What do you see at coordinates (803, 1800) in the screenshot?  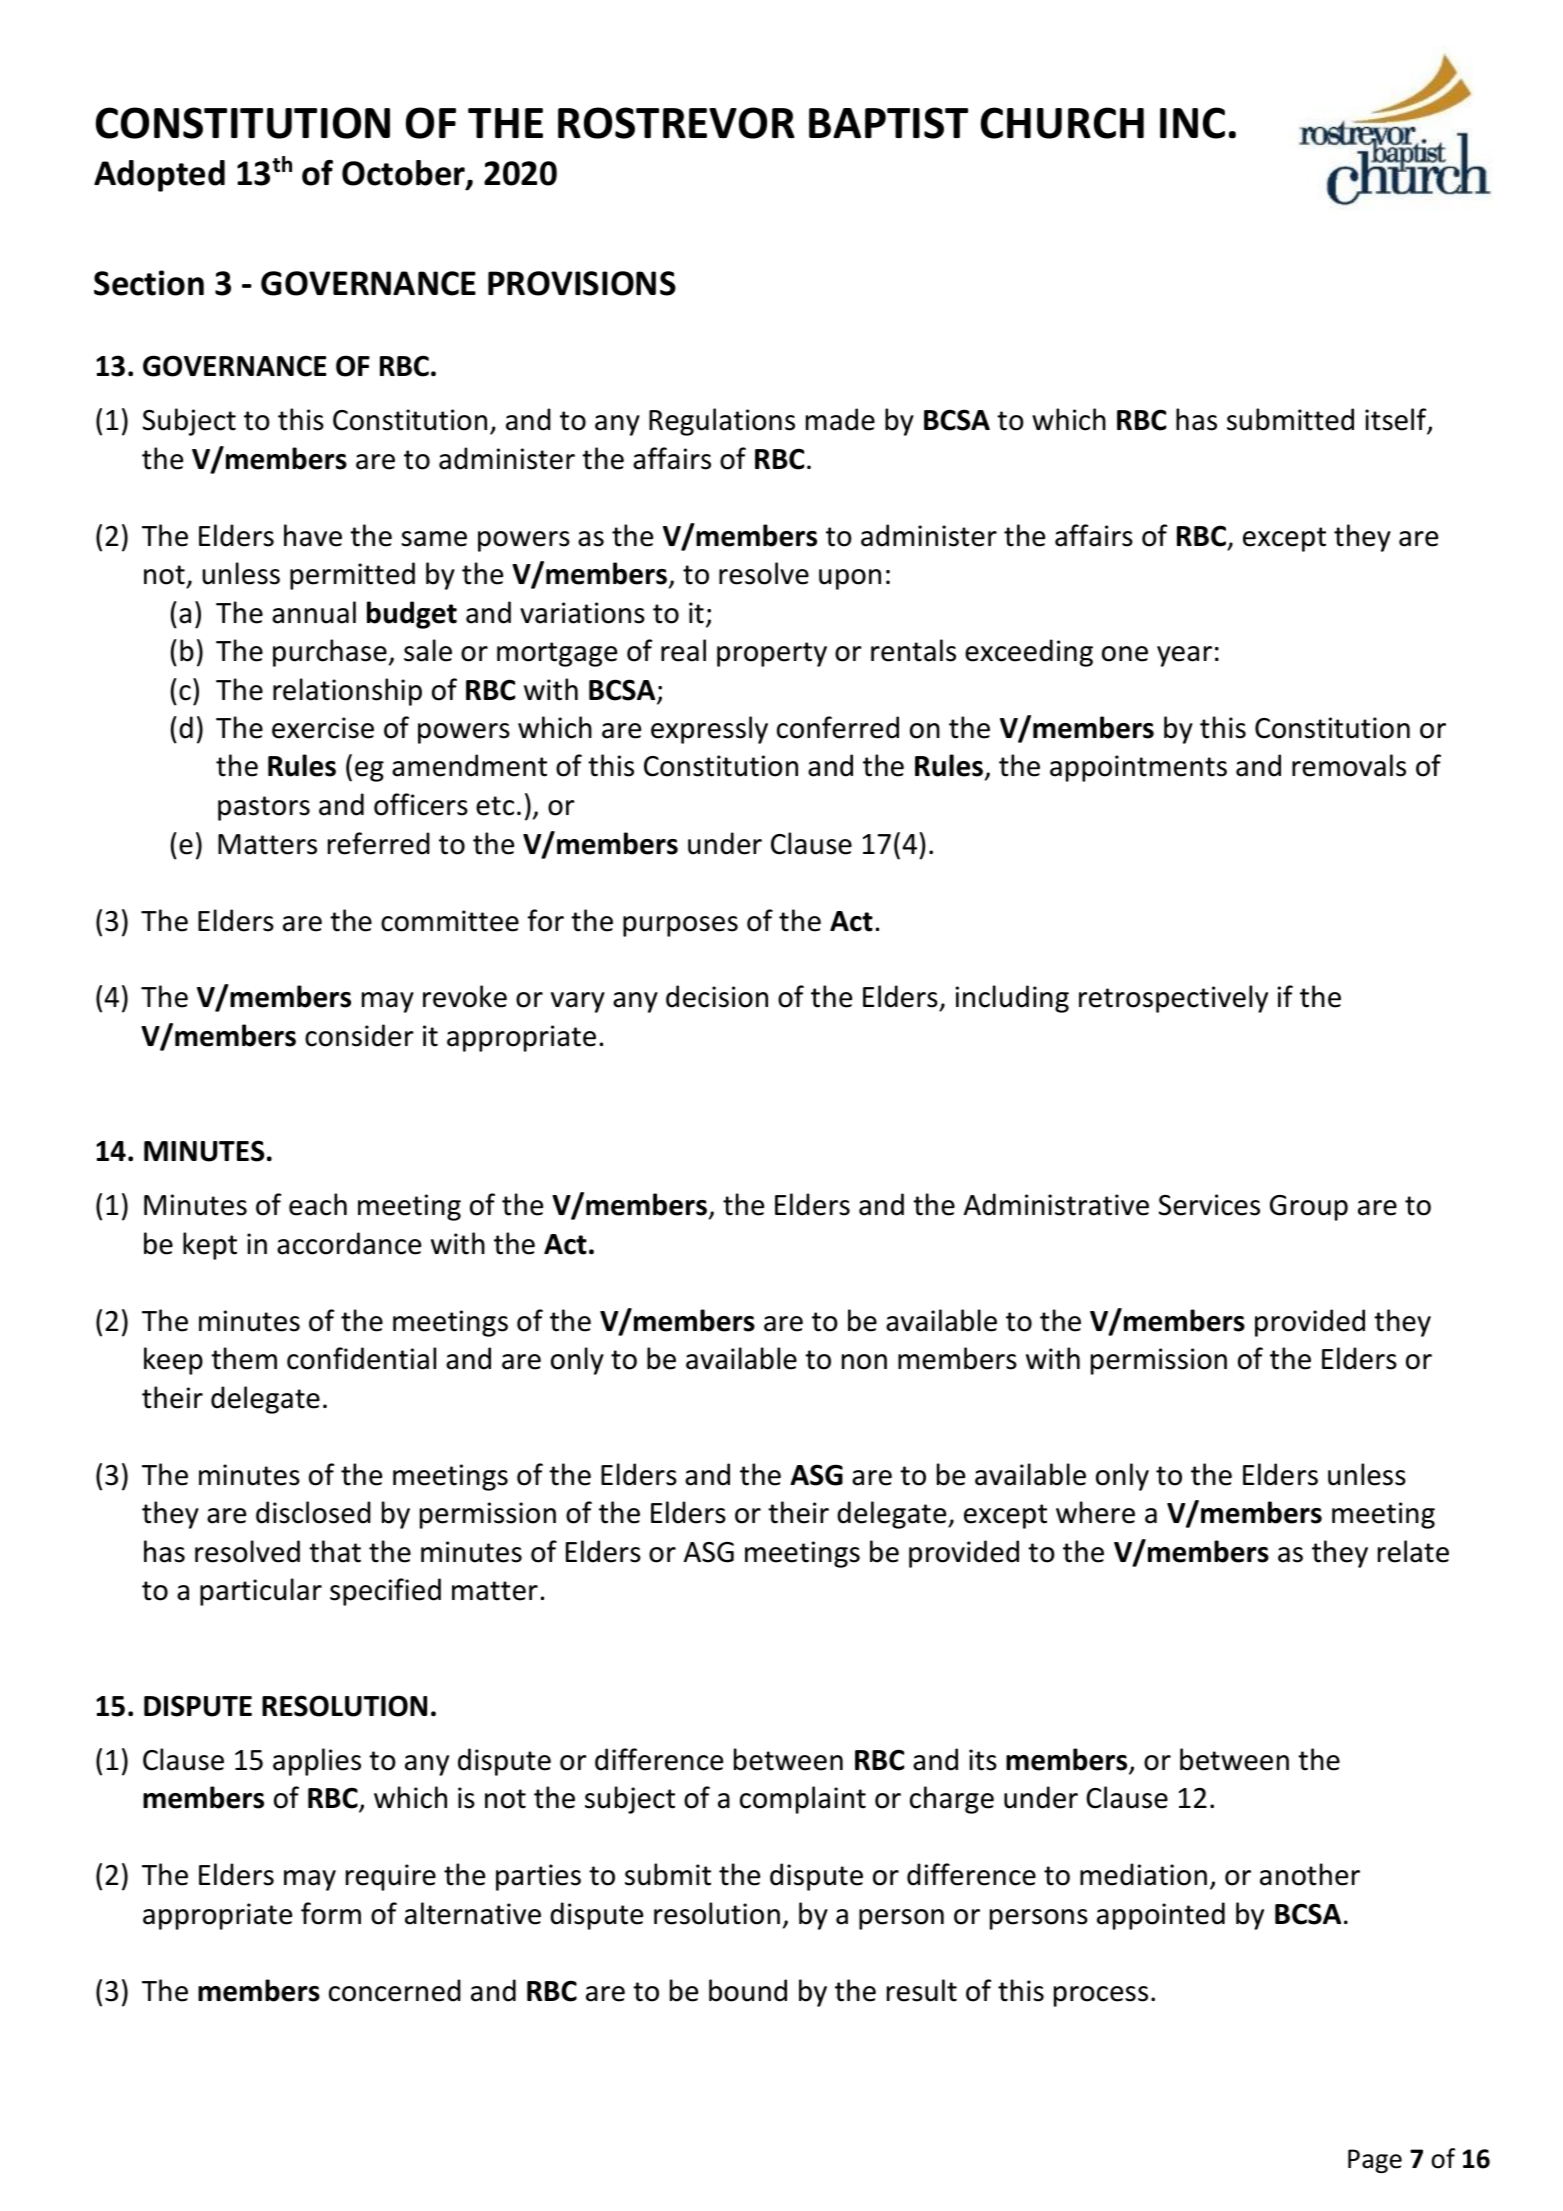 I see `complaint` at bounding box center [803, 1800].
